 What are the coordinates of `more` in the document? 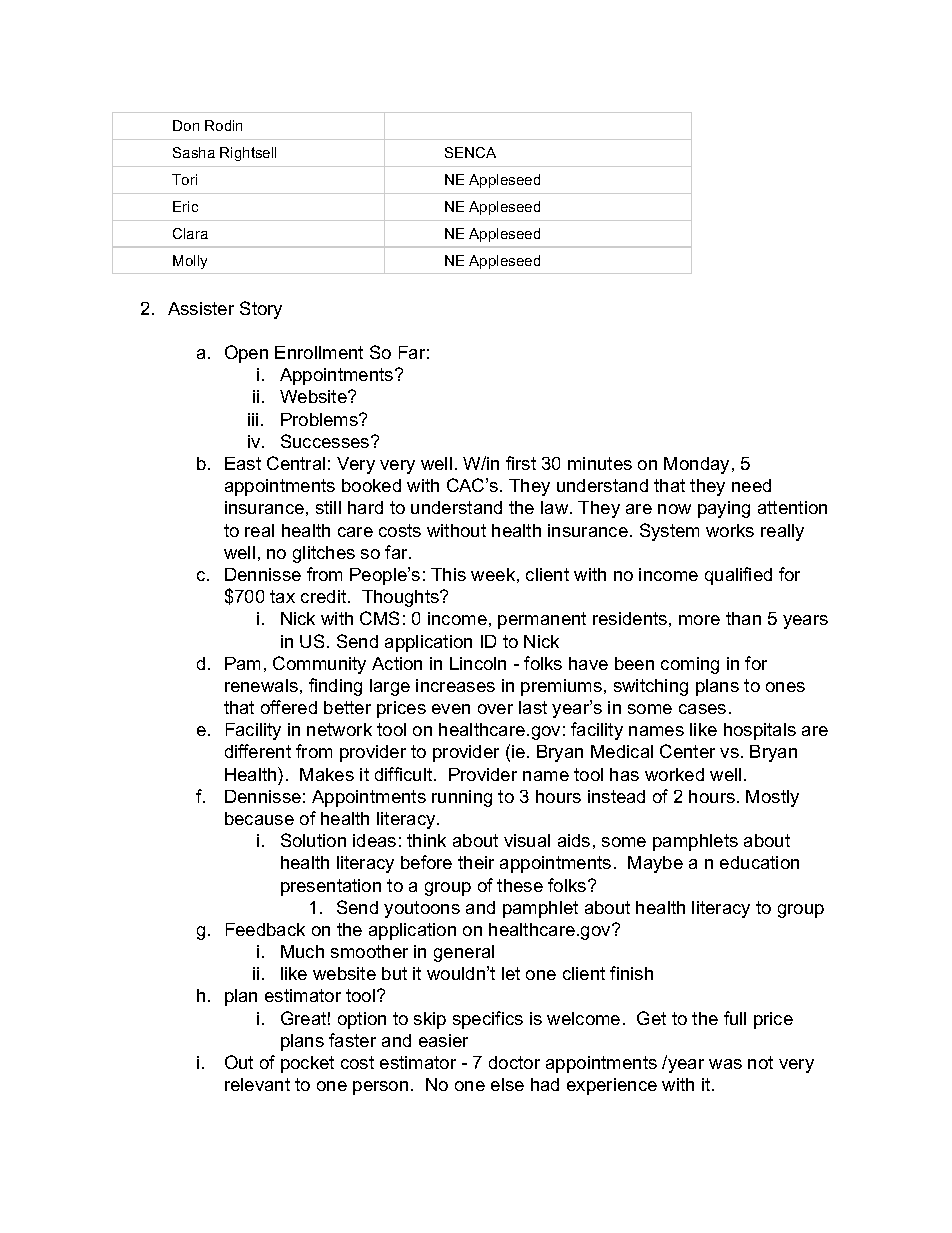 It's located at (699, 620).
